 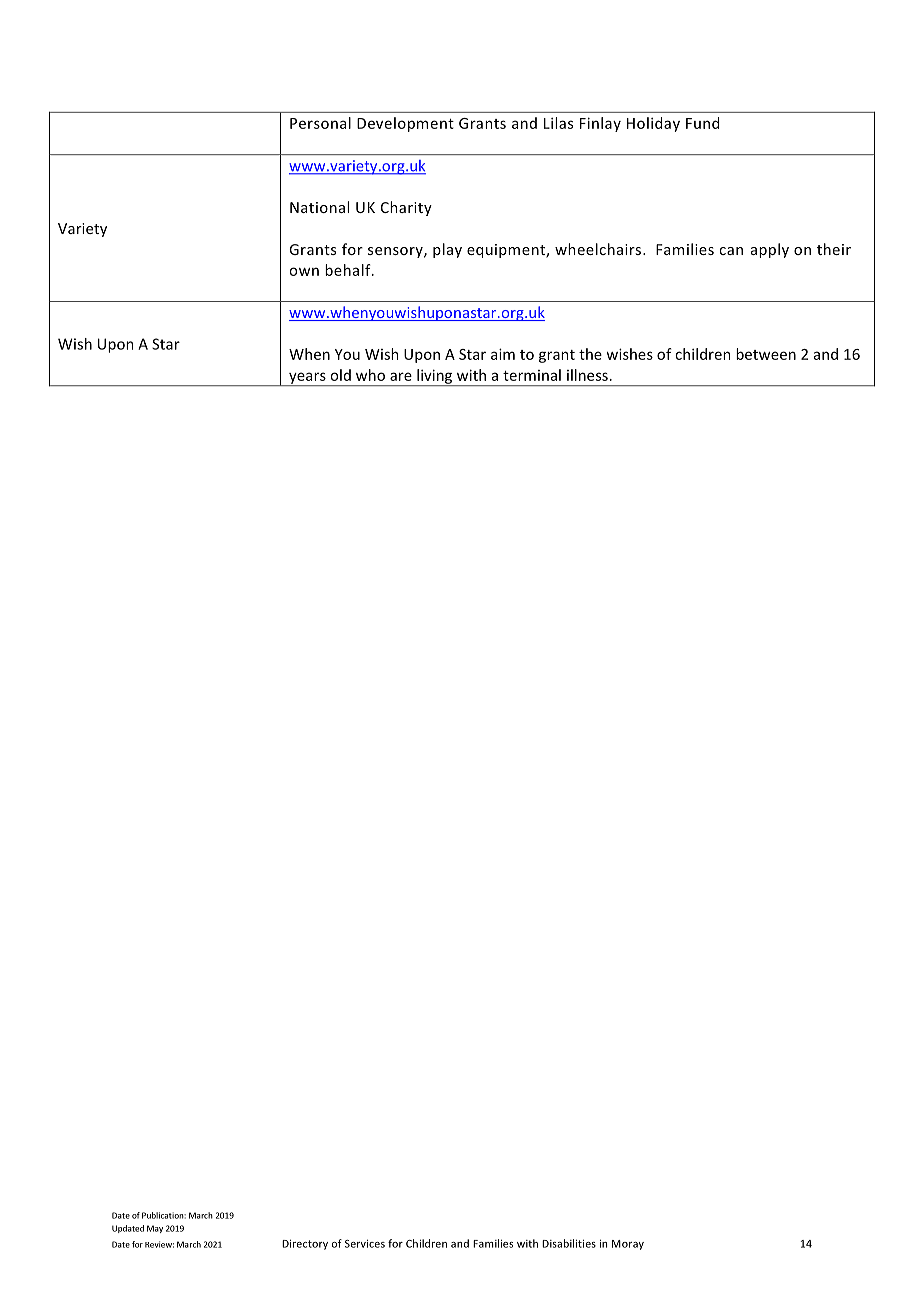 What do you see at coordinates (305, 1244) in the page?
I see `Directory` at bounding box center [305, 1244].
